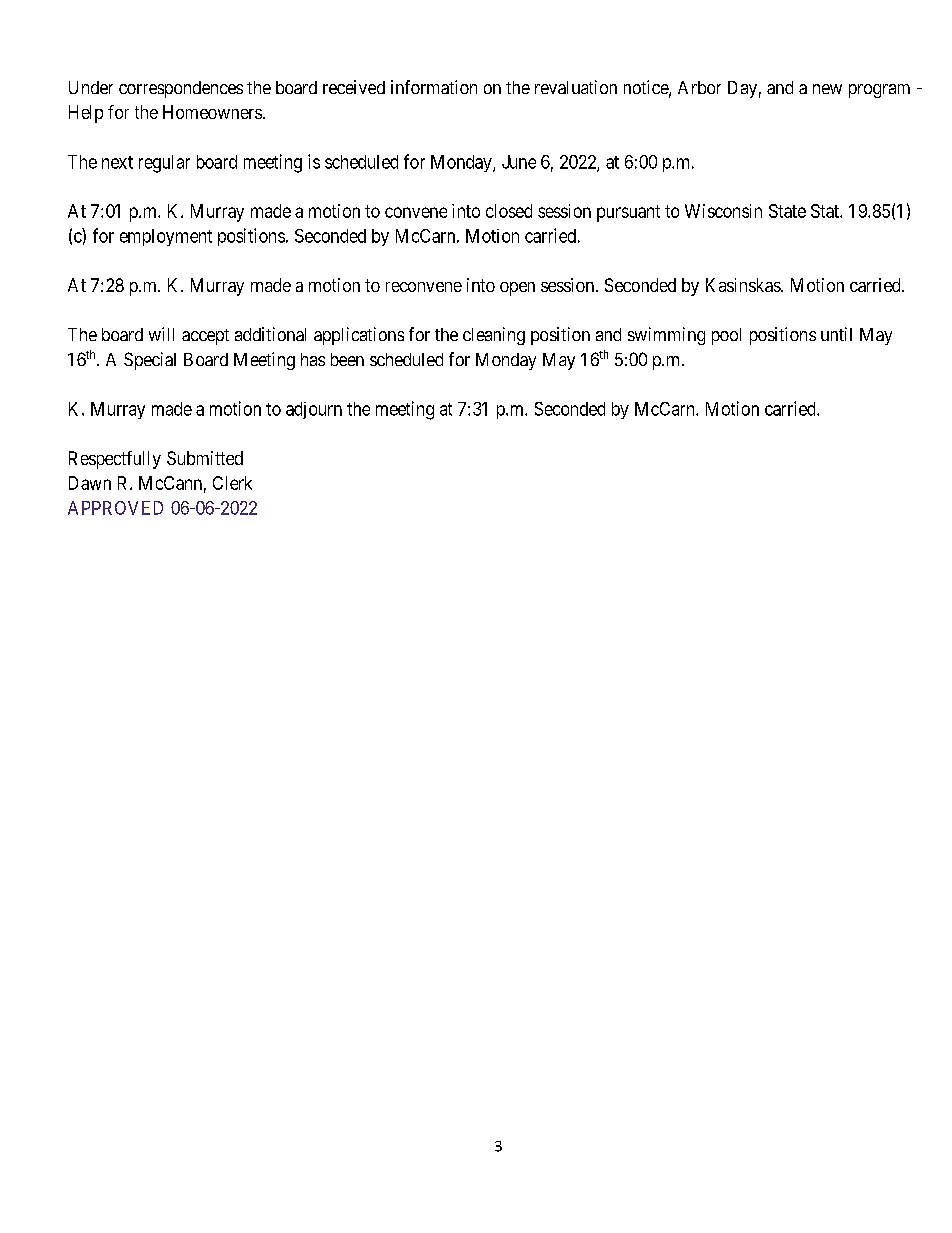 The width and height of the screenshot is (952, 1233). What do you see at coordinates (827, 89) in the screenshot?
I see `new` at bounding box center [827, 89].
